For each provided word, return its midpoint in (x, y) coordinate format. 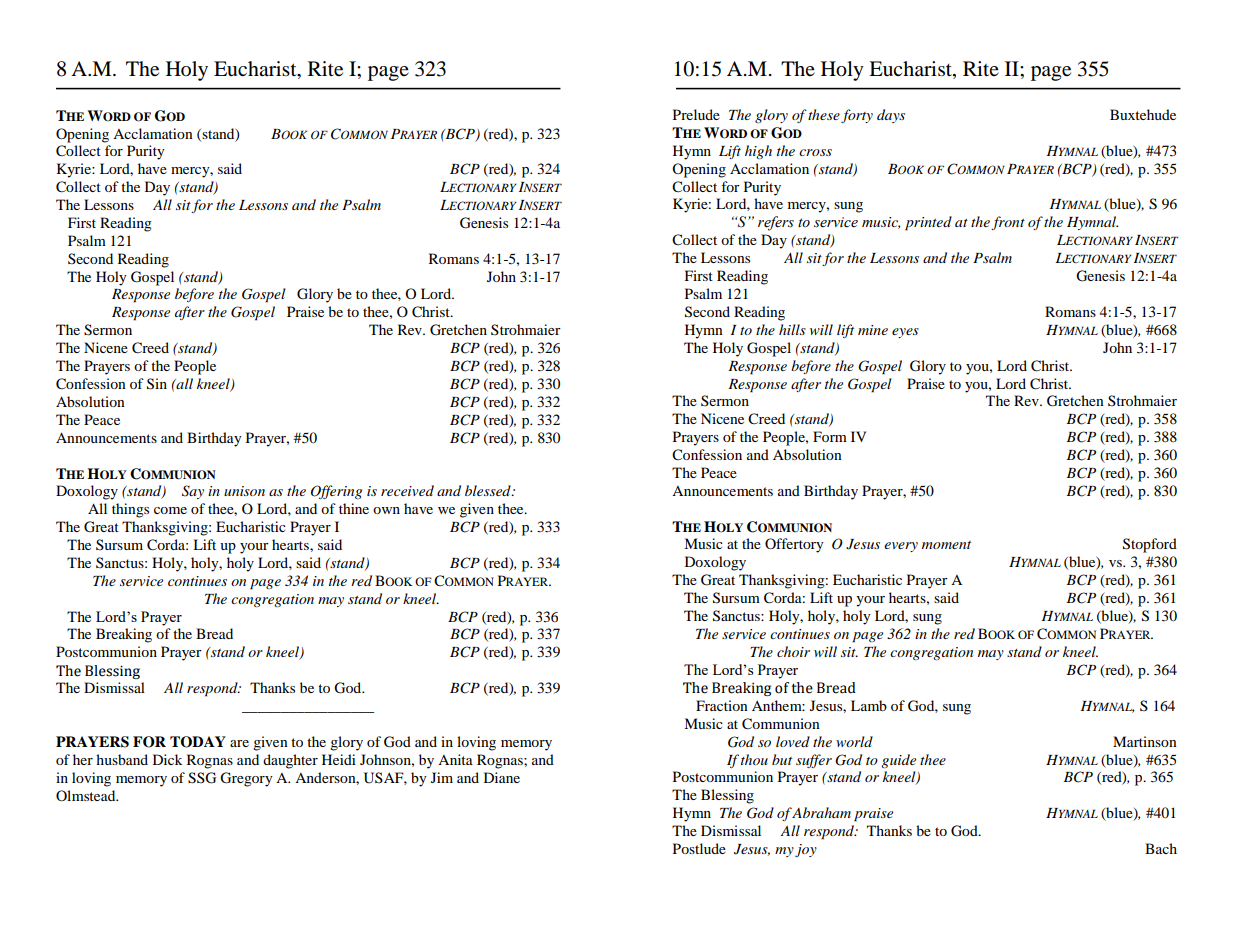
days (891, 116)
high (758, 152)
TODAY (198, 742)
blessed (489, 490)
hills (792, 329)
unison (244, 491)
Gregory (246, 779)
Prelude (696, 114)
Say (193, 492)
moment (946, 545)
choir (793, 651)
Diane (502, 777)
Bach (1161, 848)
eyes (905, 333)
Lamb (869, 705)
